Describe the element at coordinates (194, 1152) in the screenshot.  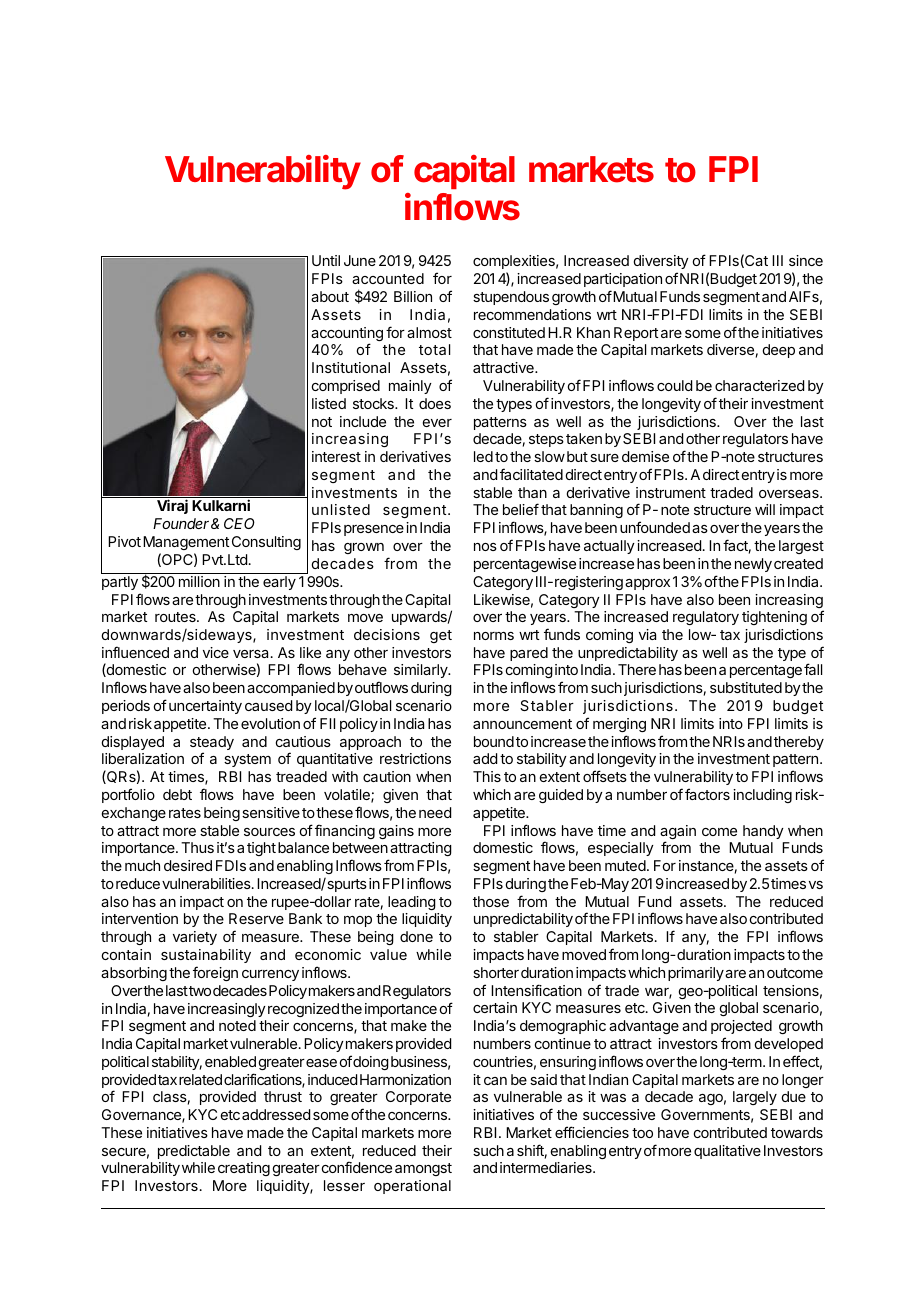
I see `predictable` at that location.
